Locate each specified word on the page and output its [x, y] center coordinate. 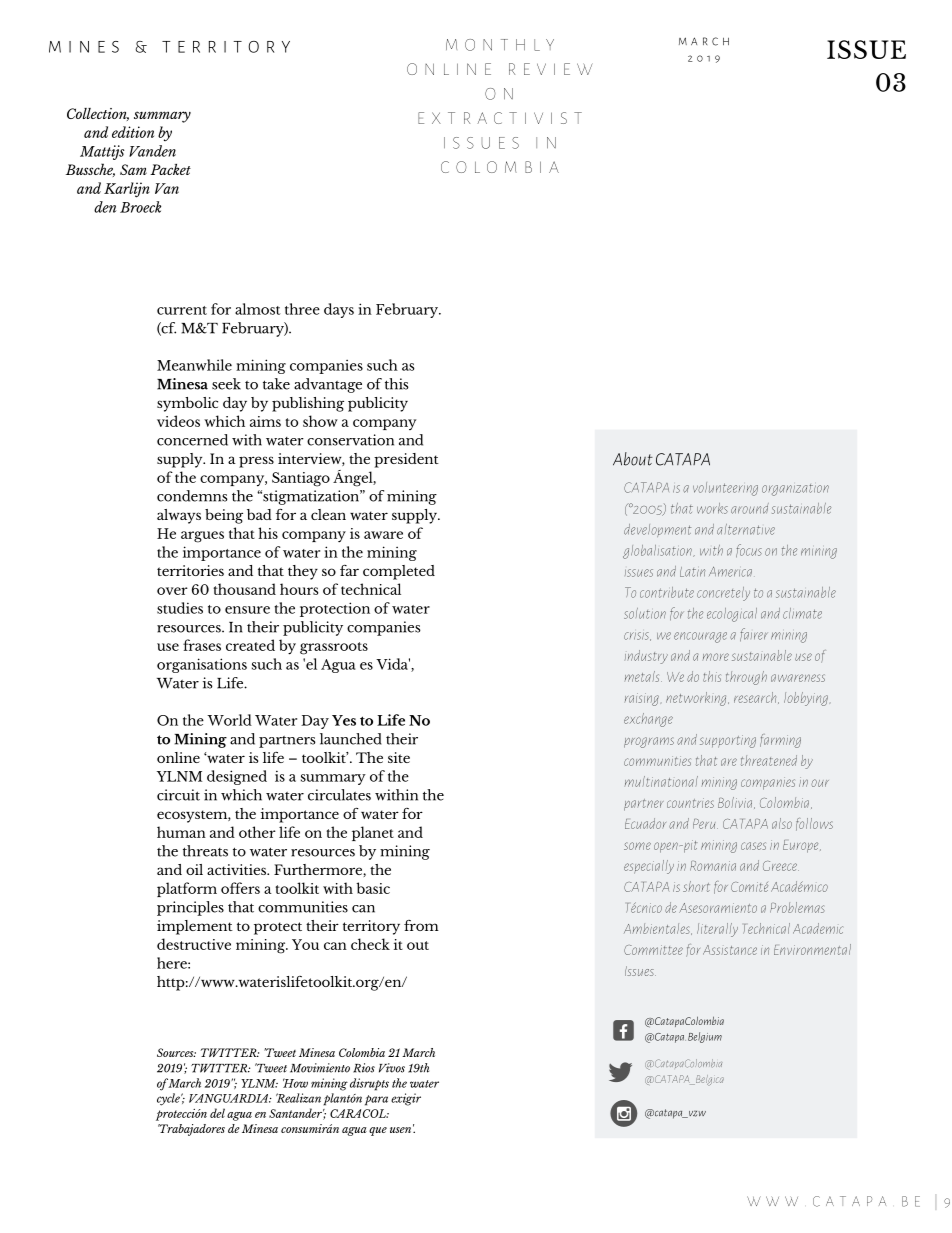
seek [226, 384]
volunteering [725, 489]
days [339, 310]
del [217, 1113]
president [406, 460]
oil [194, 869]
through [746, 678]
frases [202, 645]
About [633, 459]
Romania [713, 866]
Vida [393, 664]
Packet [170, 169]
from [421, 925]
